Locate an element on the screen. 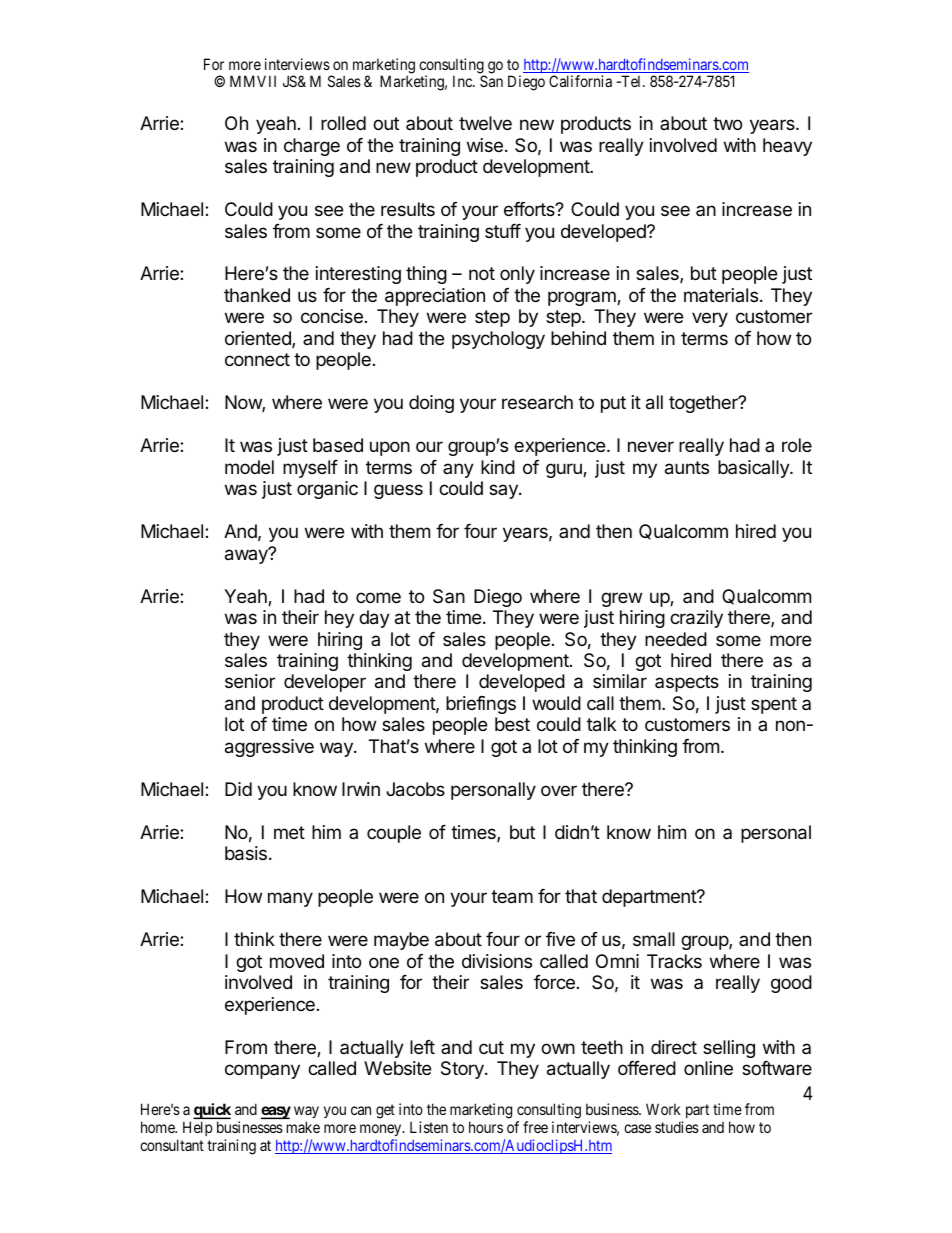 The image size is (952, 1233). Tracks is located at coordinates (674, 961).
